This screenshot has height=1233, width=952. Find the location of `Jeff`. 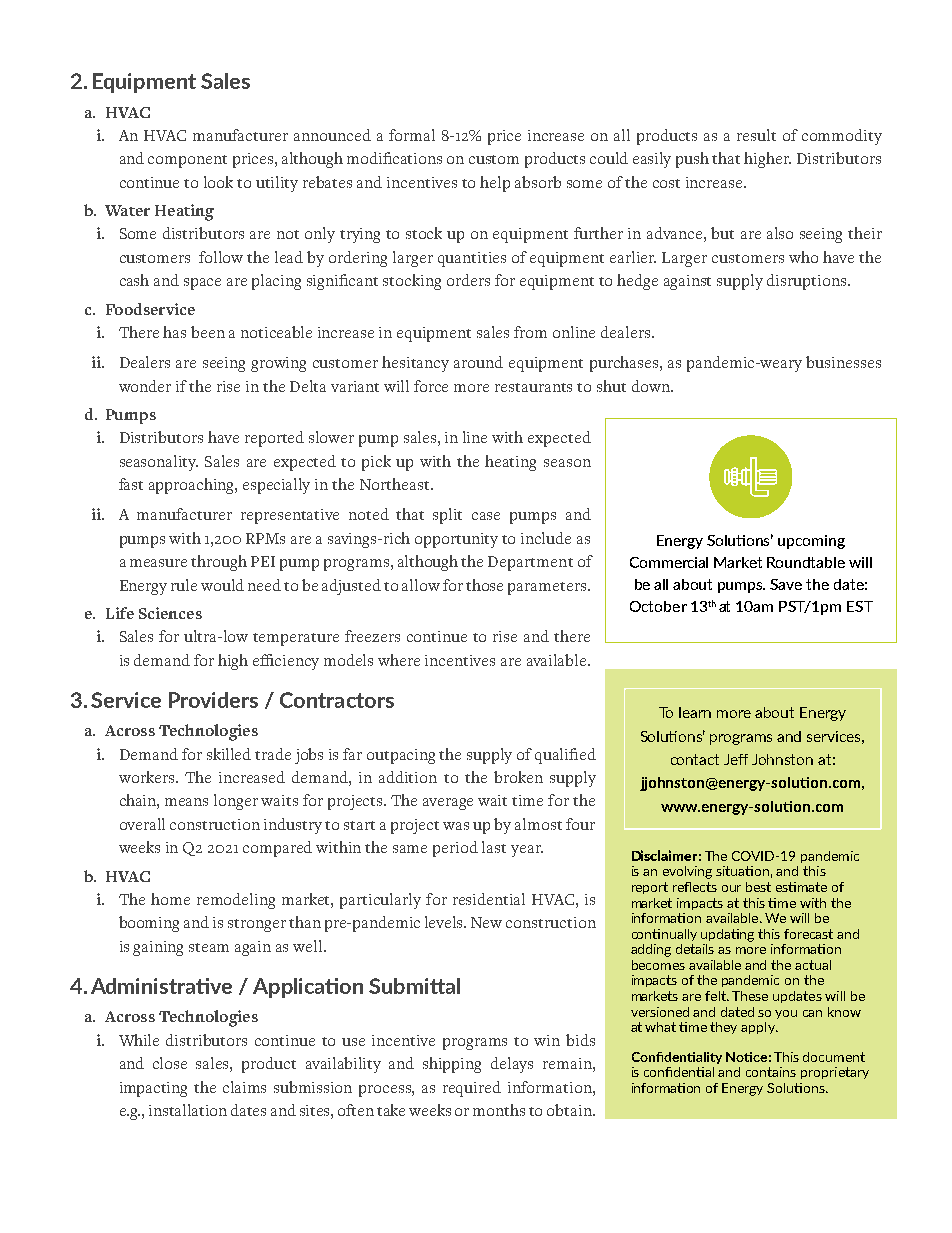

Jeff is located at coordinates (736, 759).
